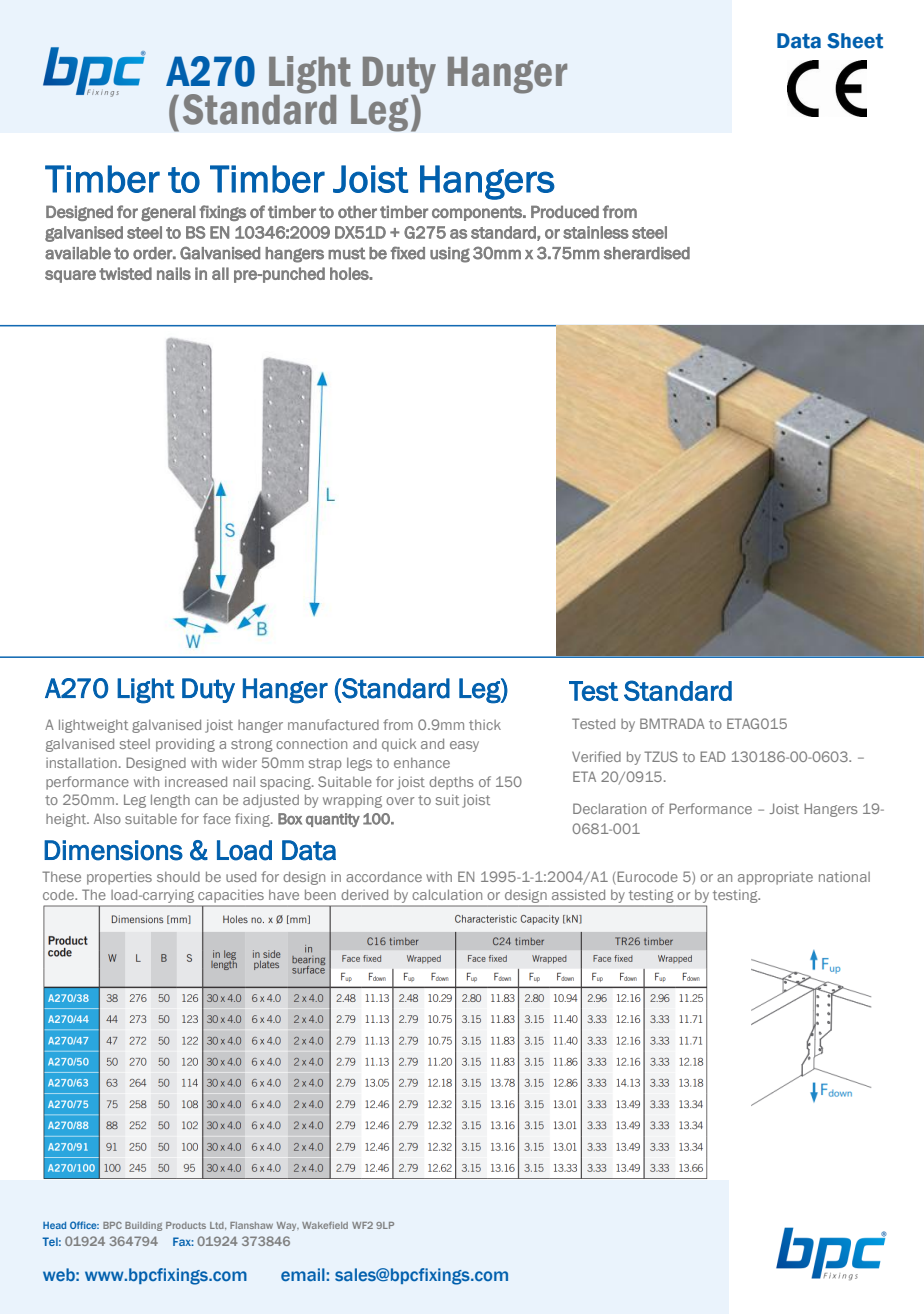  What do you see at coordinates (596, 232) in the screenshot?
I see `stainless` at bounding box center [596, 232].
